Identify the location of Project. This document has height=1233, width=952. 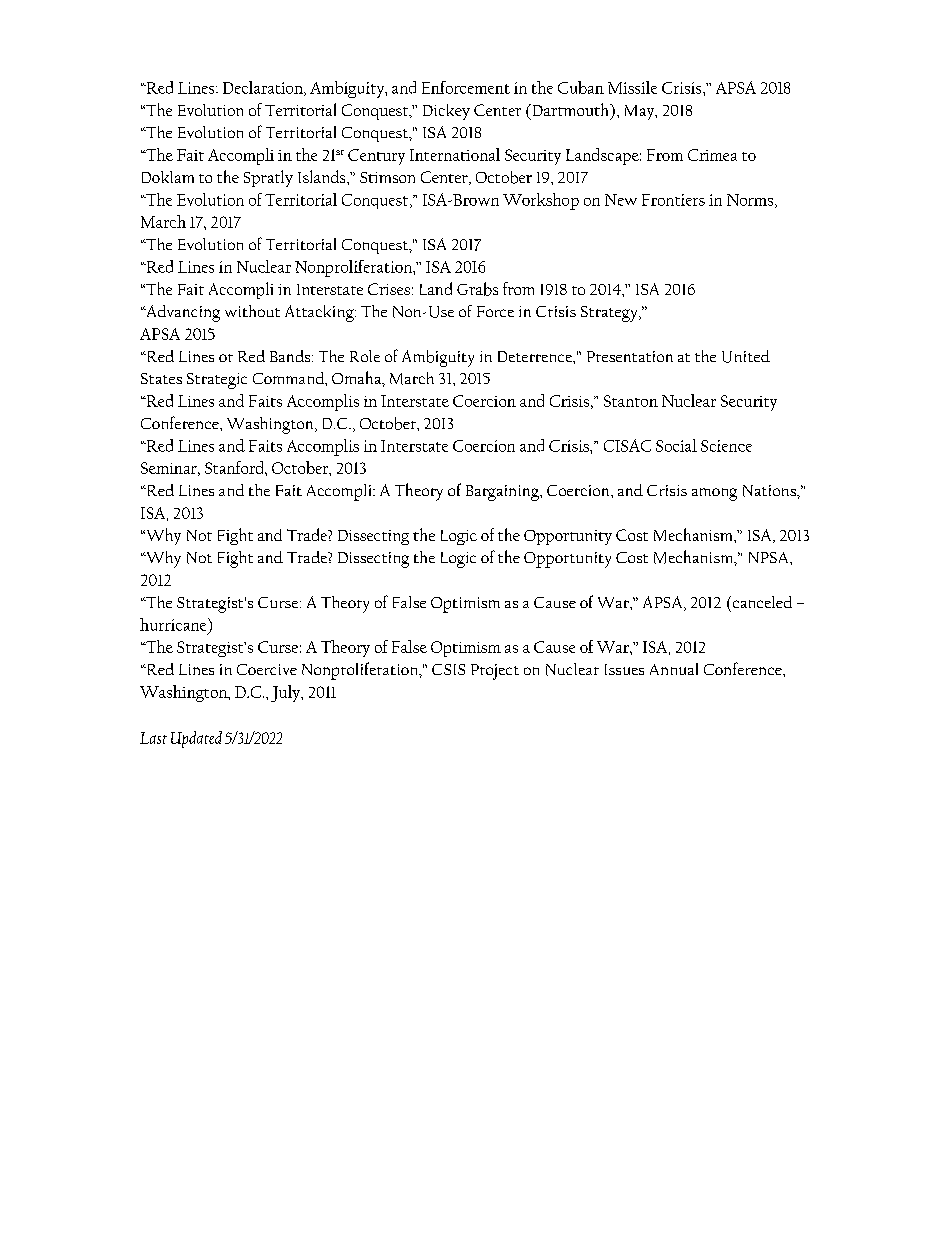
(495, 672).
